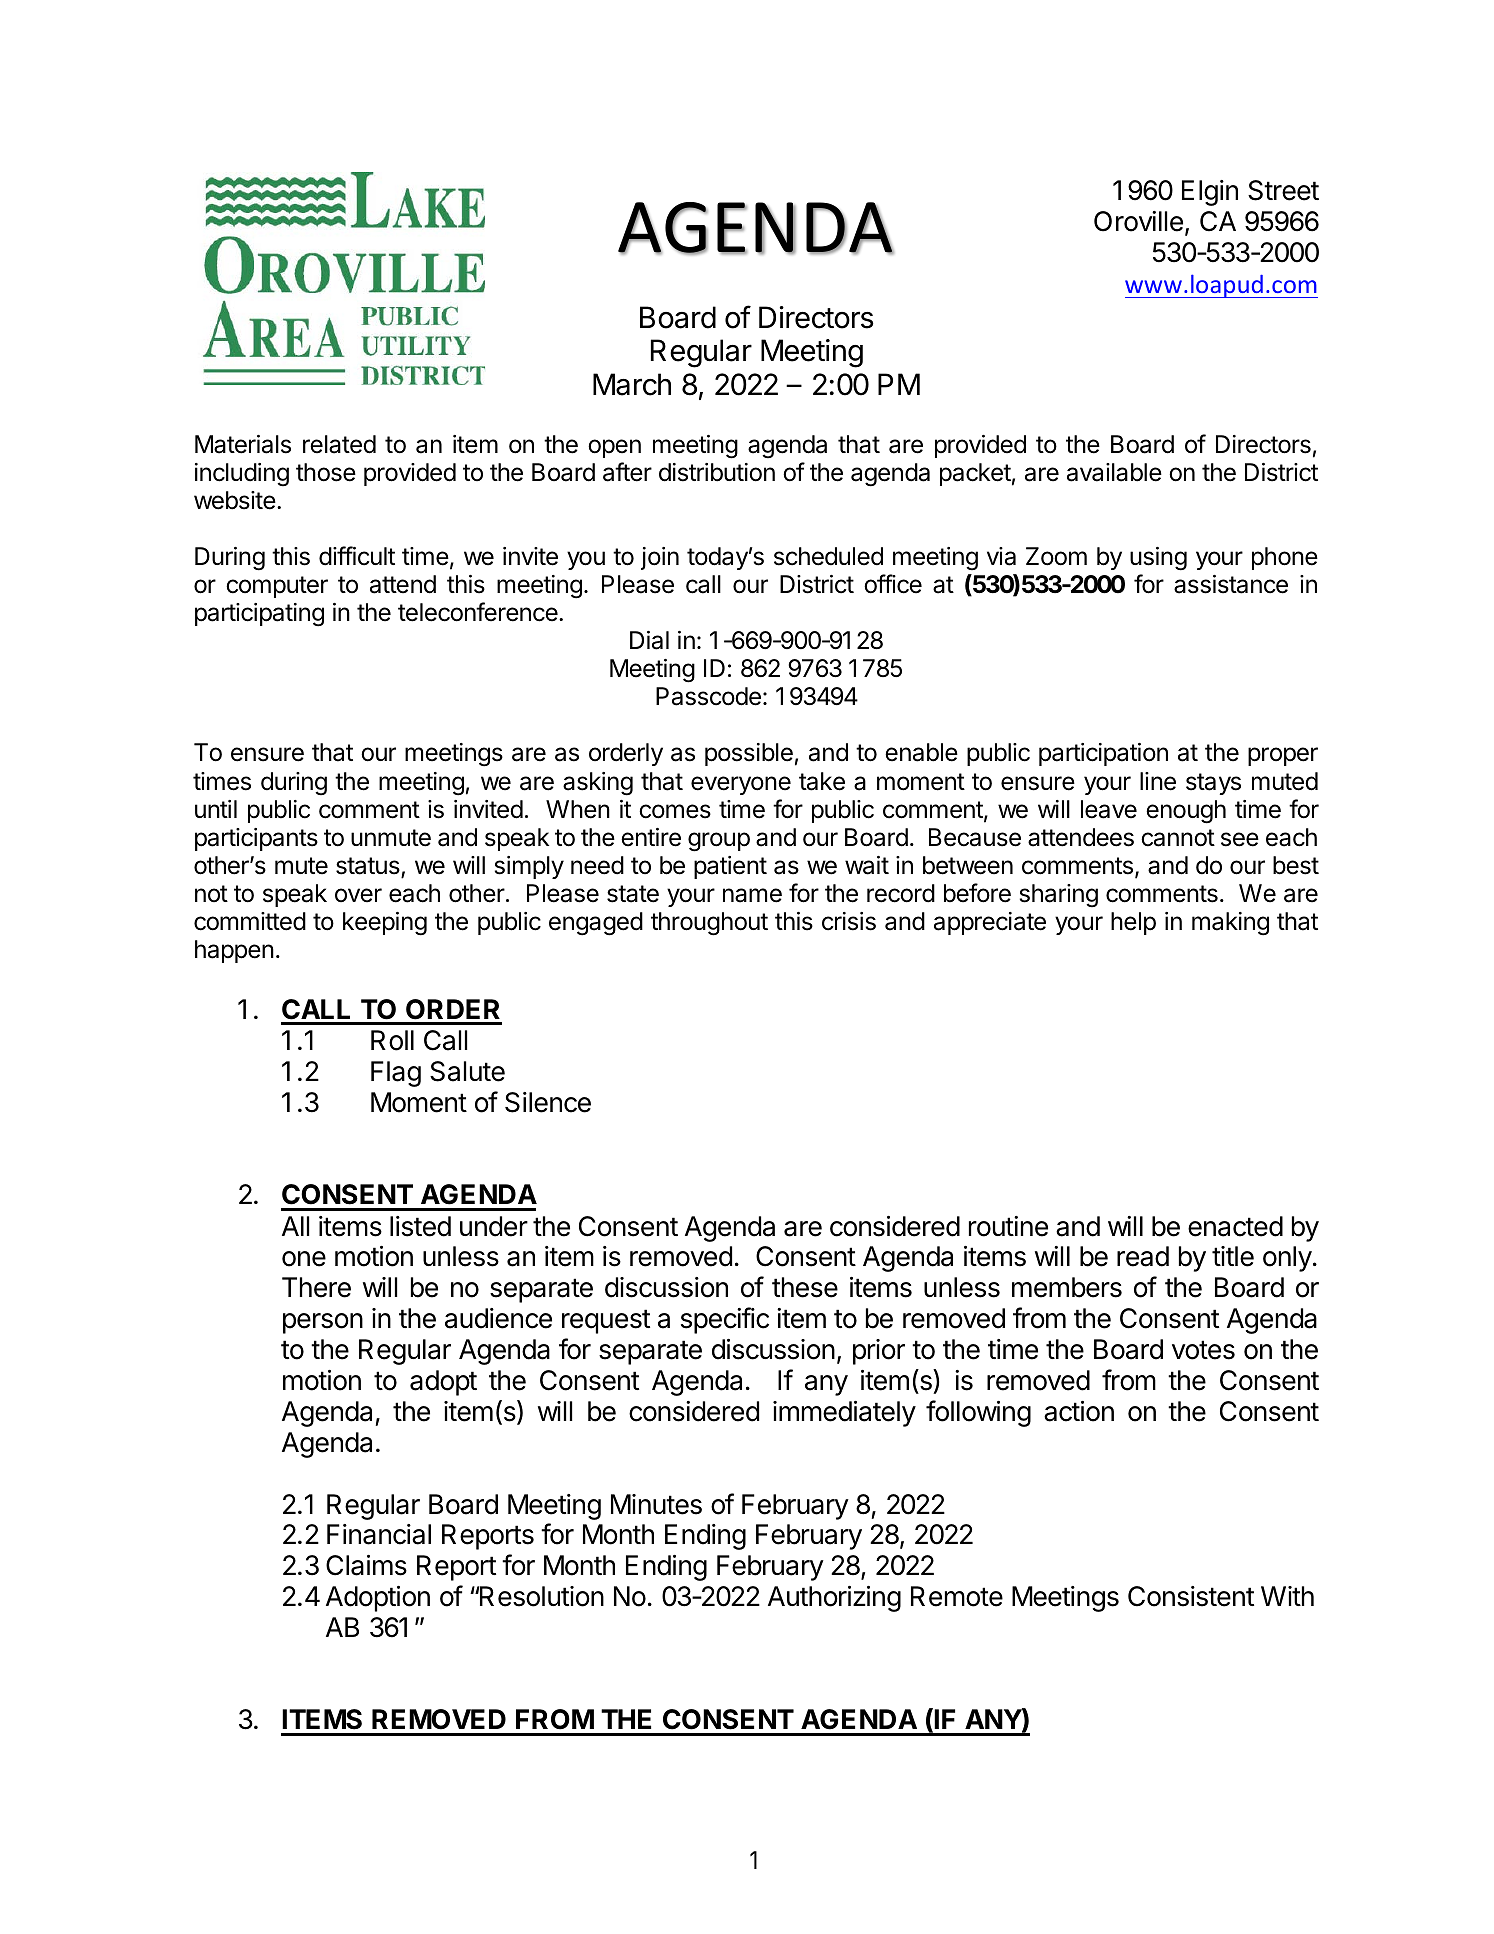 The height and width of the screenshot is (1934, 1494). What do you see at coordinates (828, 556) in the screenshot?
I see `scheduled` at bounding box center [828, 556].
